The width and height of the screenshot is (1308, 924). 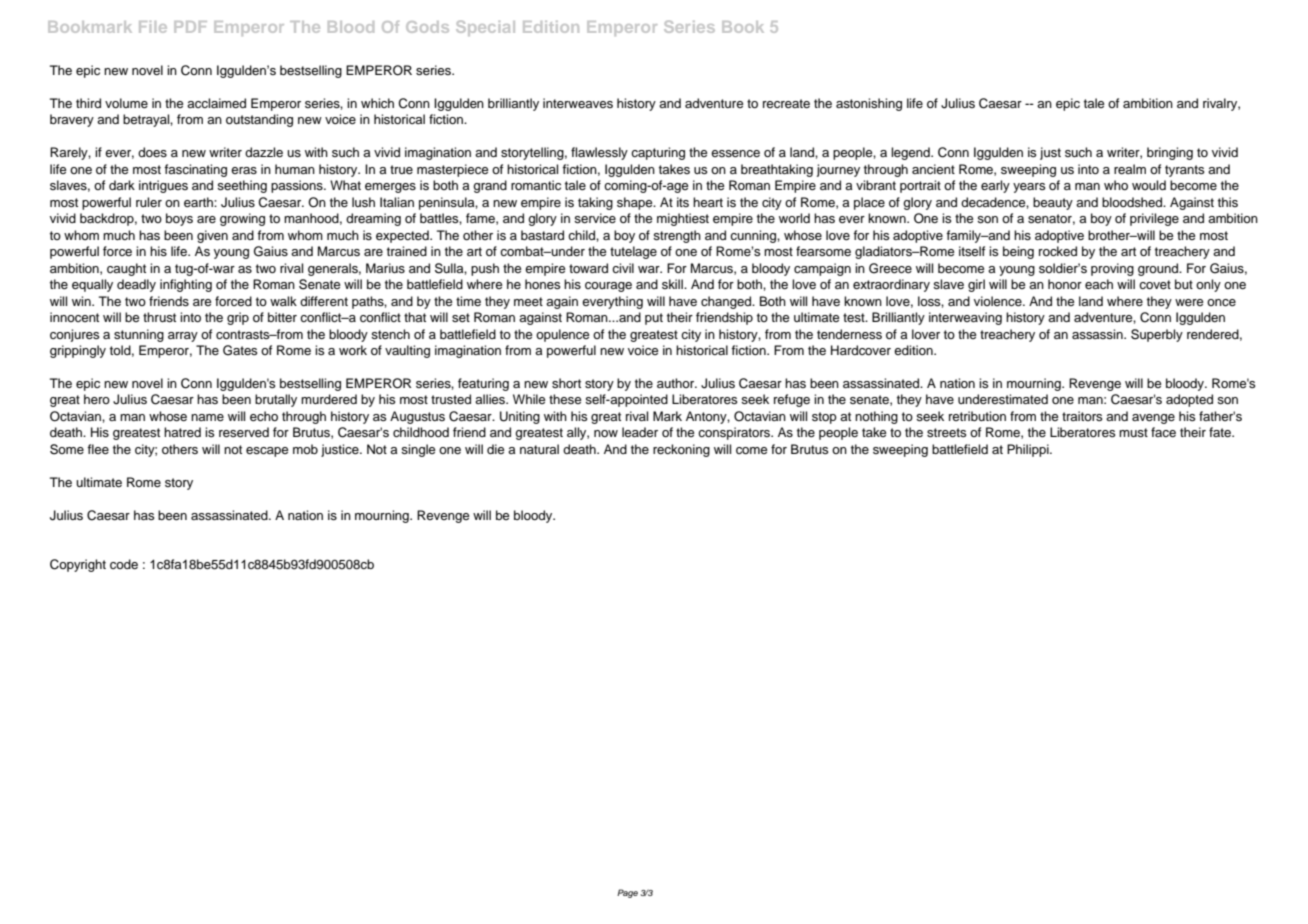 What do you see at coordinates (539, 449) in the screenshot?
I see `natural` at bounding box center [539, 449].
